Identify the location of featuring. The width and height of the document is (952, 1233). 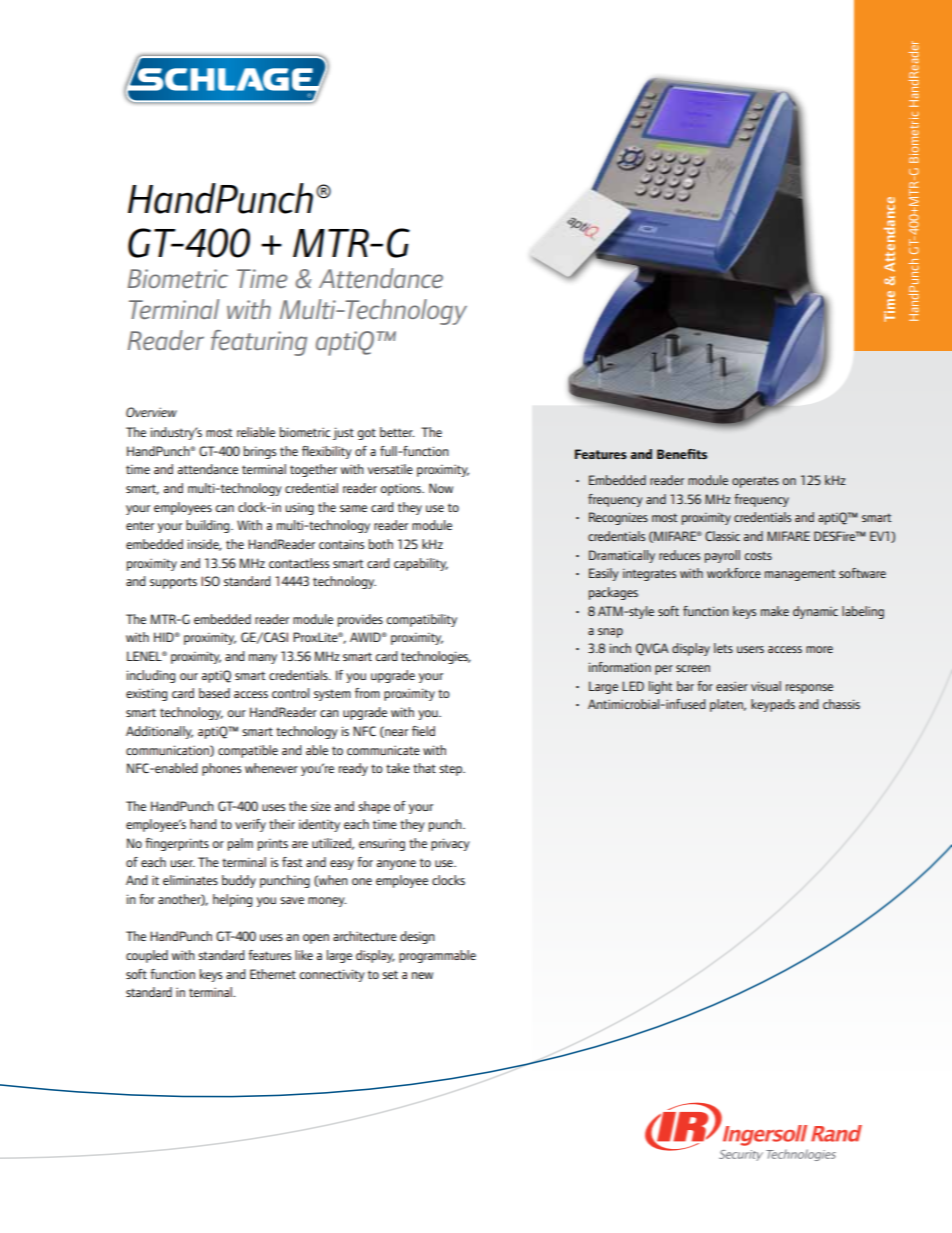
(259, 343).
